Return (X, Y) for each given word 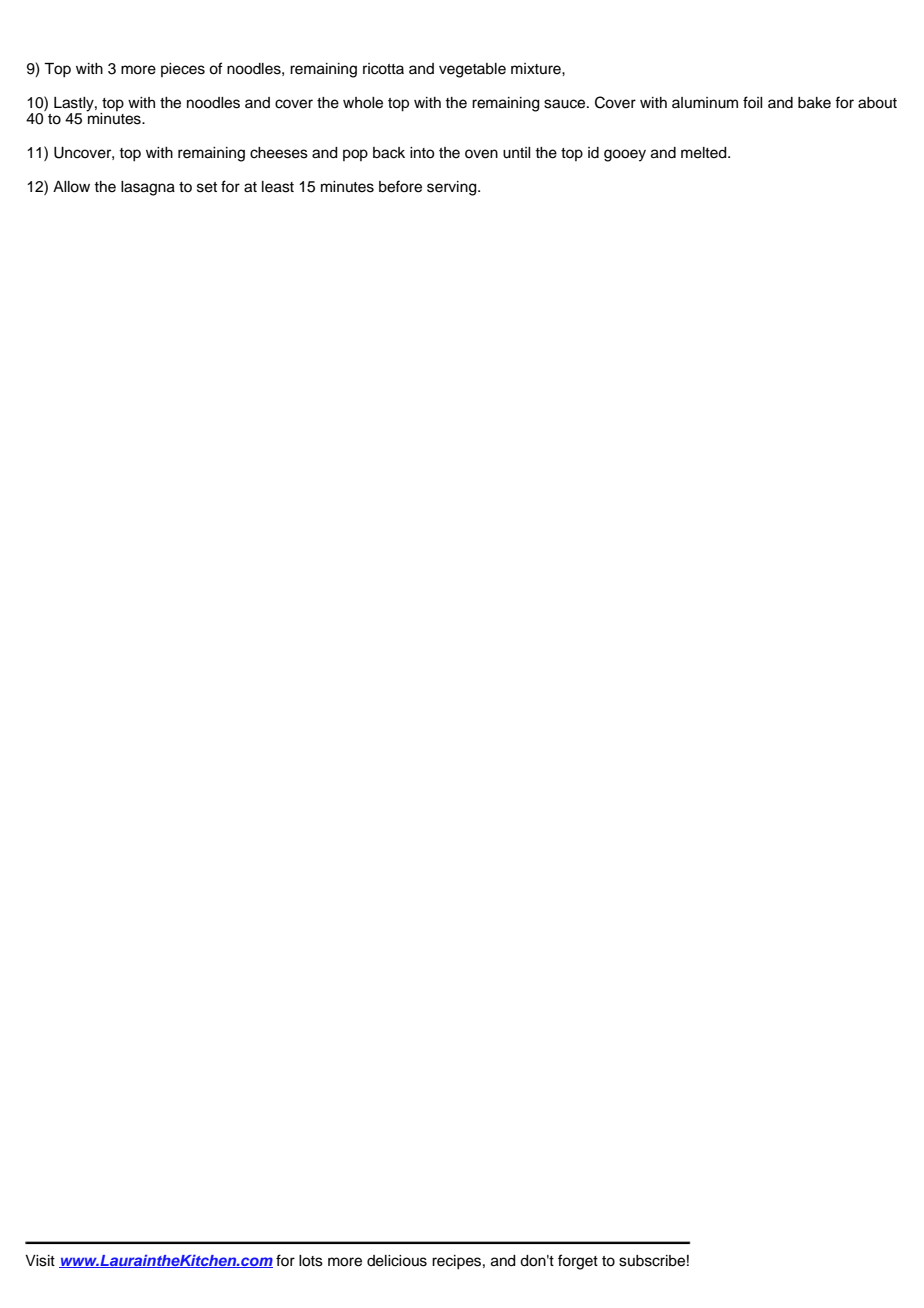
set (207, 187)
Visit (40, 1261)
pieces (183, 70)
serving (453, 188)
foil (753, 102)
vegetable (472, 70)
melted (705, 153)
